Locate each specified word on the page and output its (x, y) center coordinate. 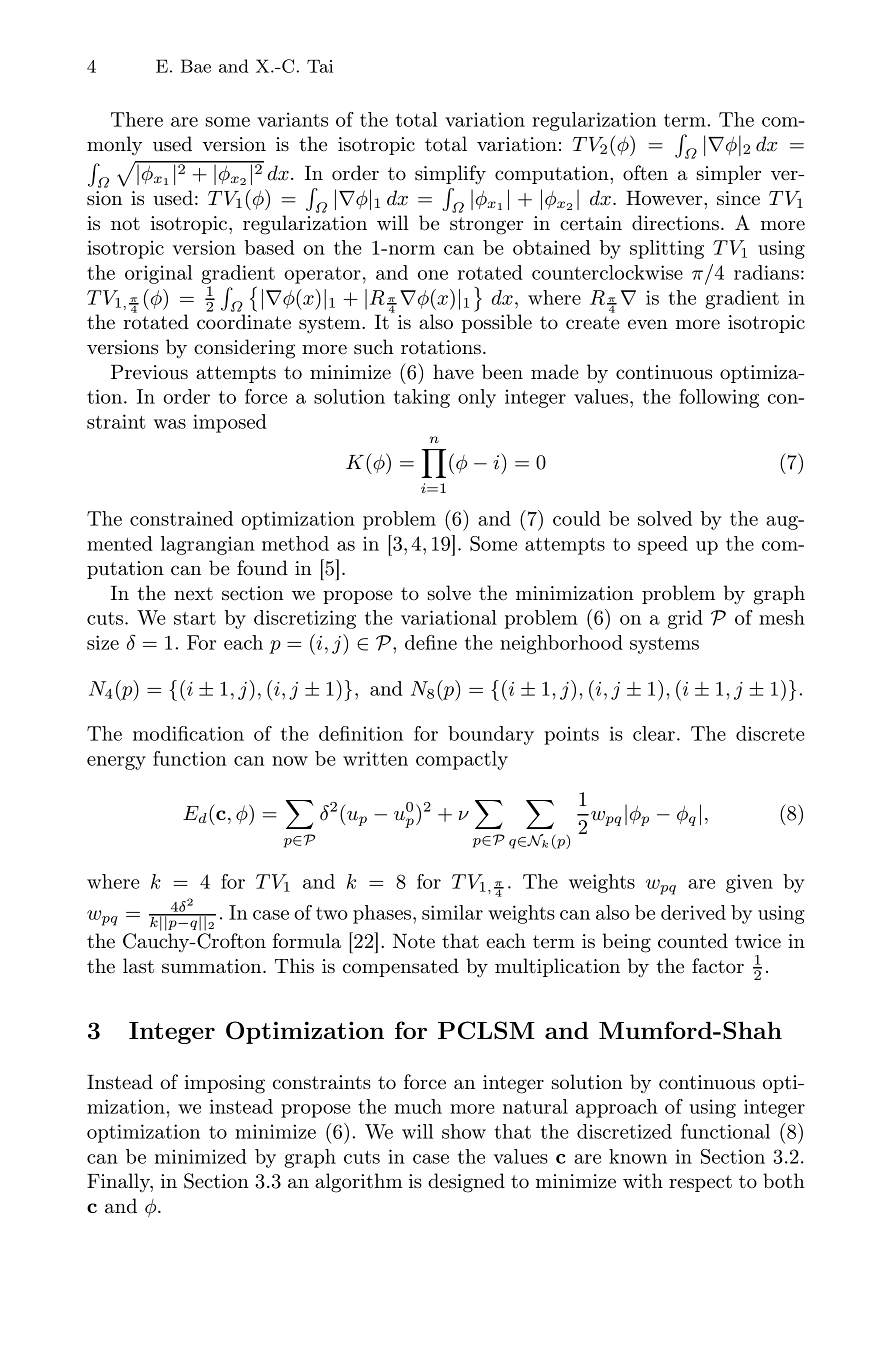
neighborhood (561, 644)
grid (685, 619)
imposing (224, 1084)
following (719, 398)
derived (693, 912)
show (464, 1131)
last (138, 966)
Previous (149, 372)
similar (452, 912)
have (453, 372)
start (195, 618)
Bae (196, 66)
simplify (450, 175)
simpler (729, 174)
